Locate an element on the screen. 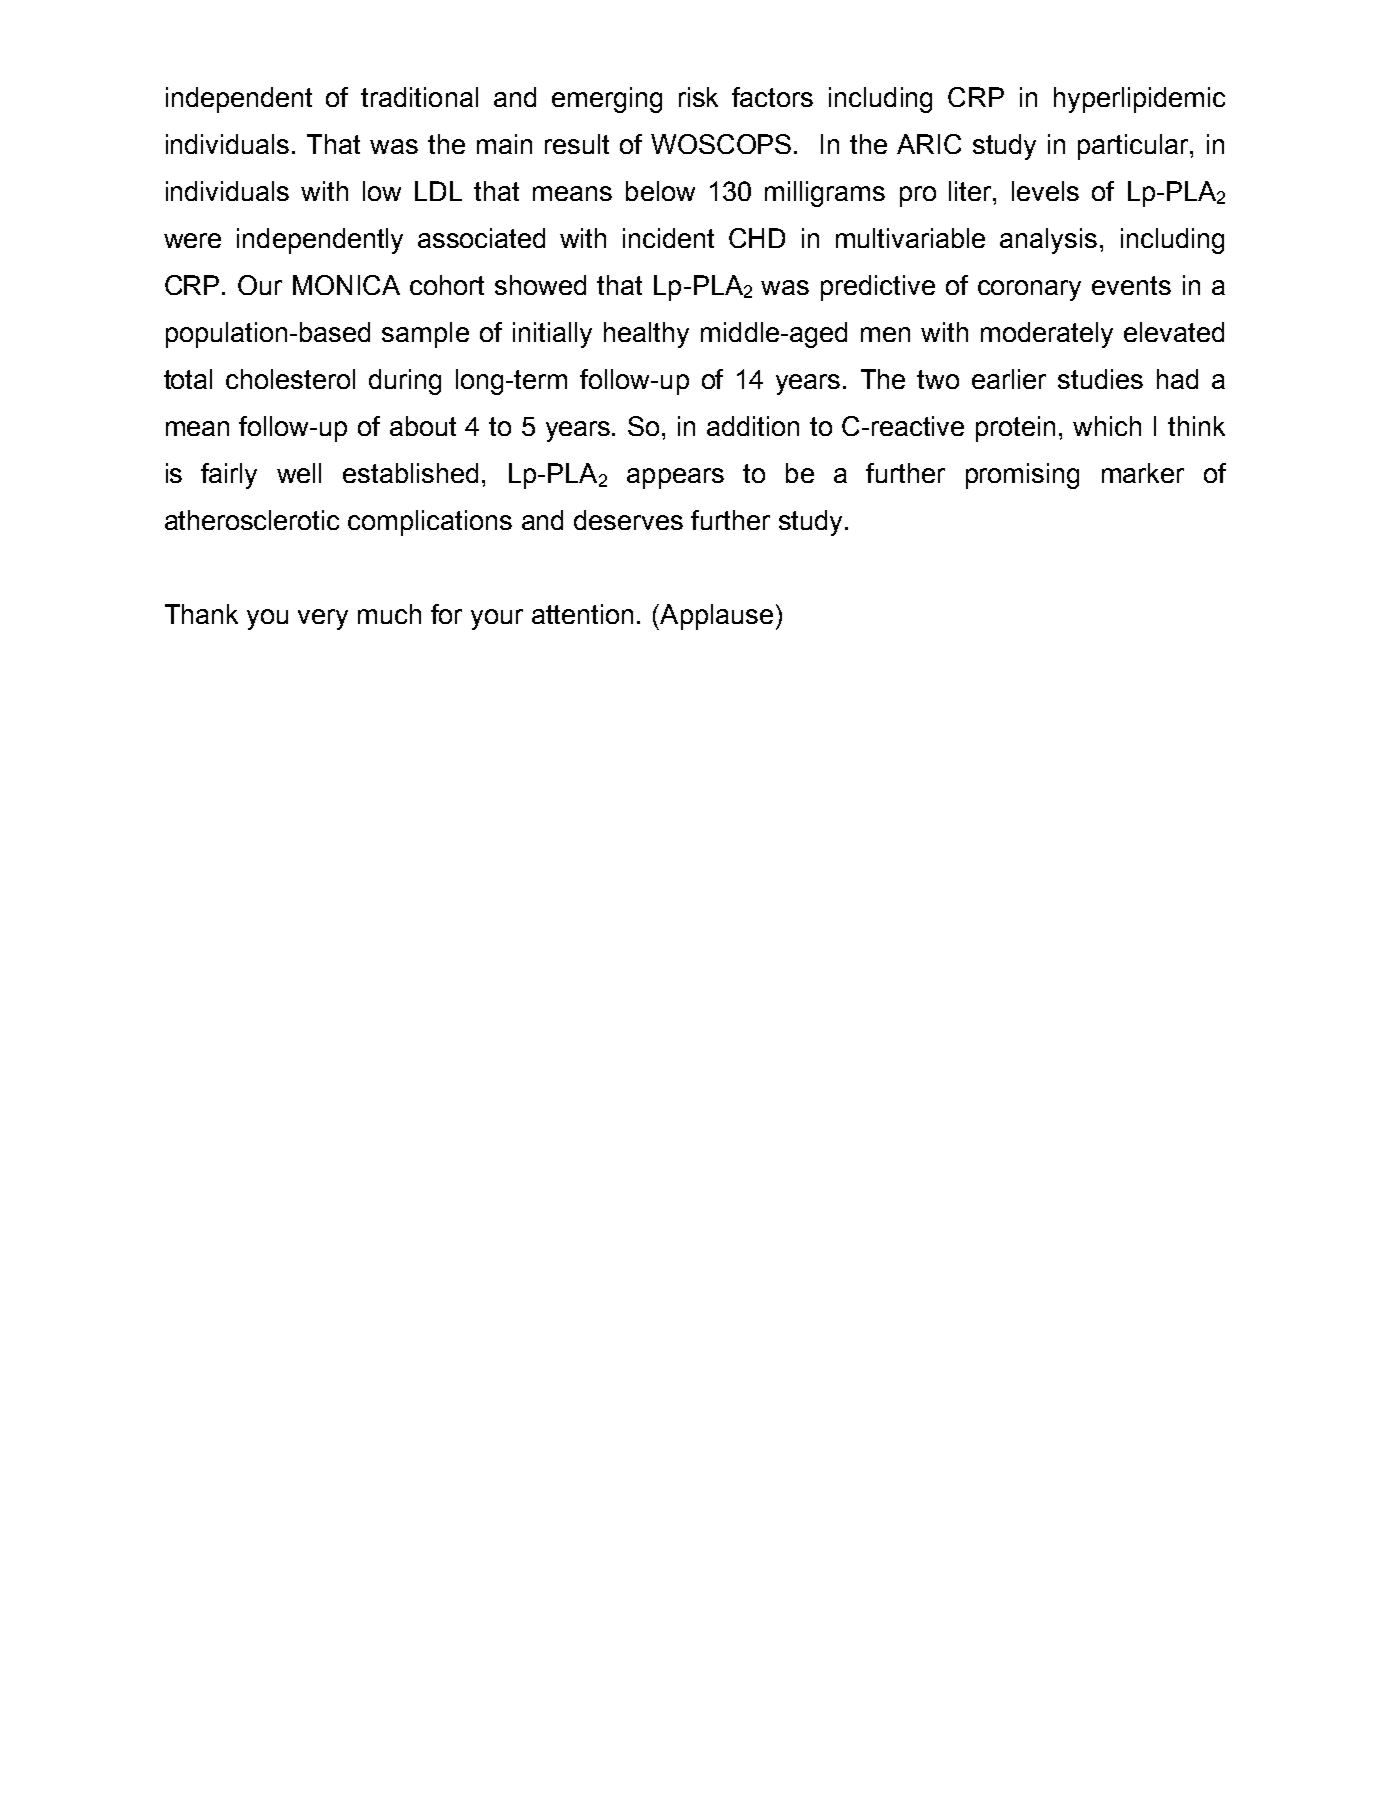 The height and width of the screenshot is (1799, 1390). which is located at coordinates (1107, 426).
